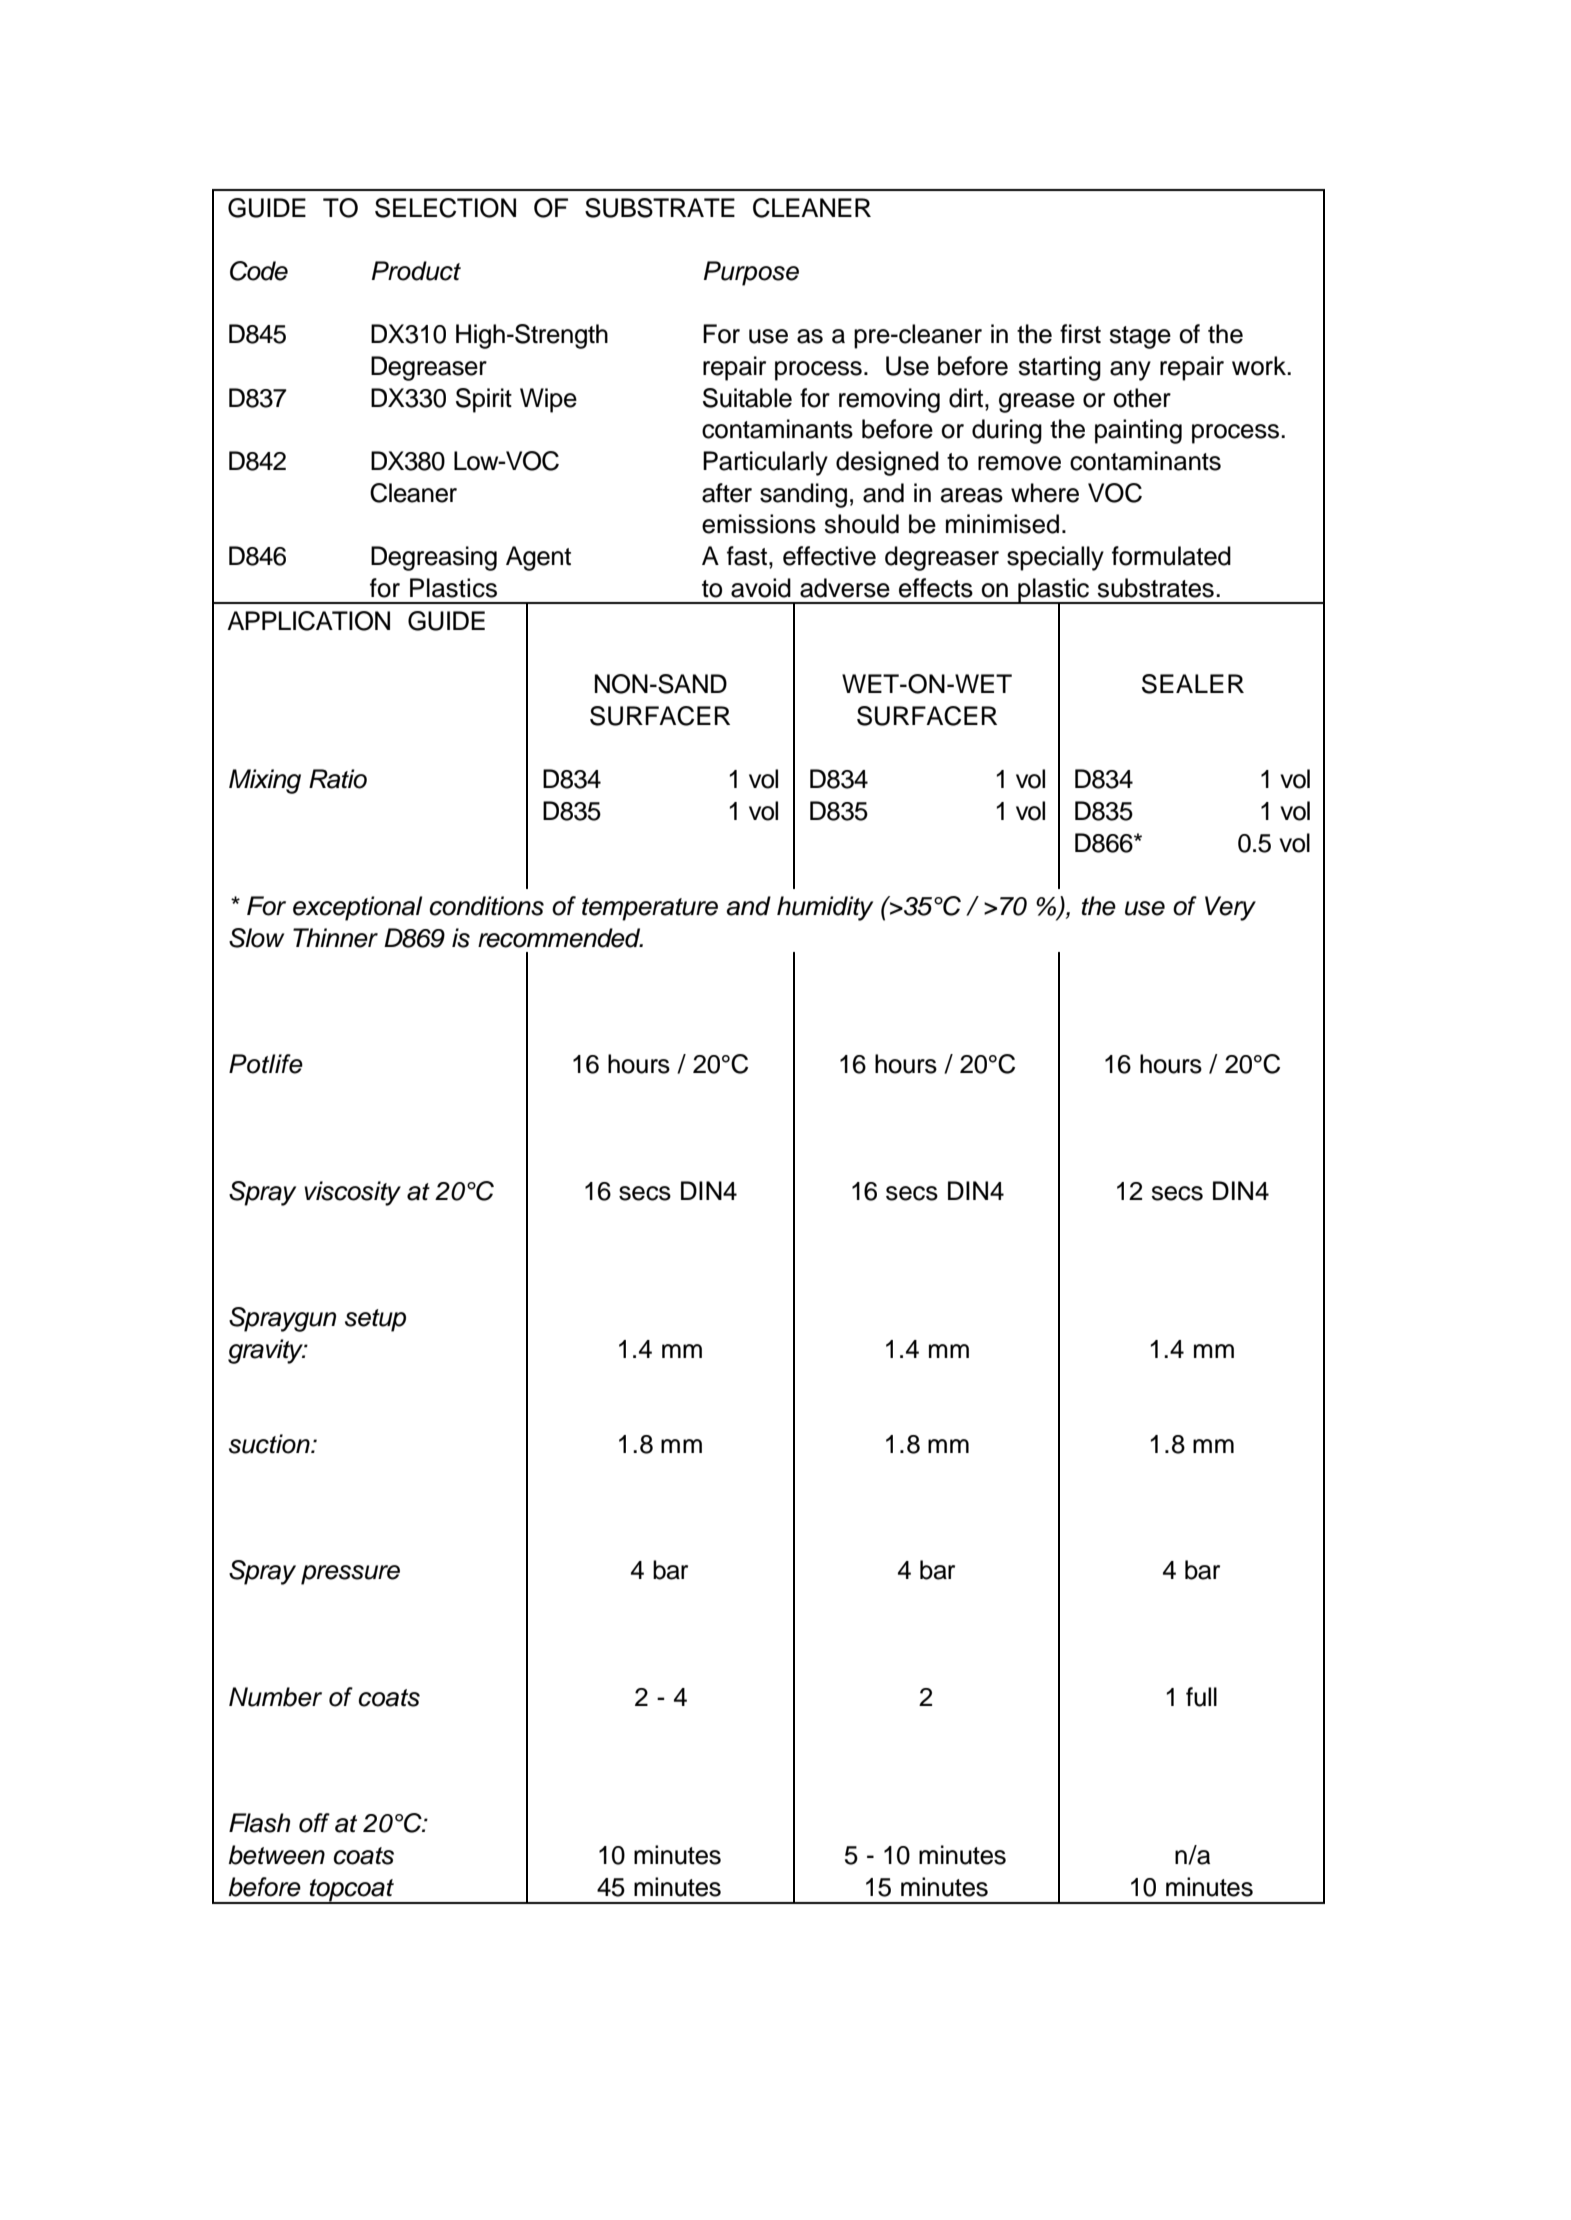 This screenshot has height=2220, width=1571. Describe the element at coordinates (1140, 337) in the screenshot. I see `stage` at that location.
